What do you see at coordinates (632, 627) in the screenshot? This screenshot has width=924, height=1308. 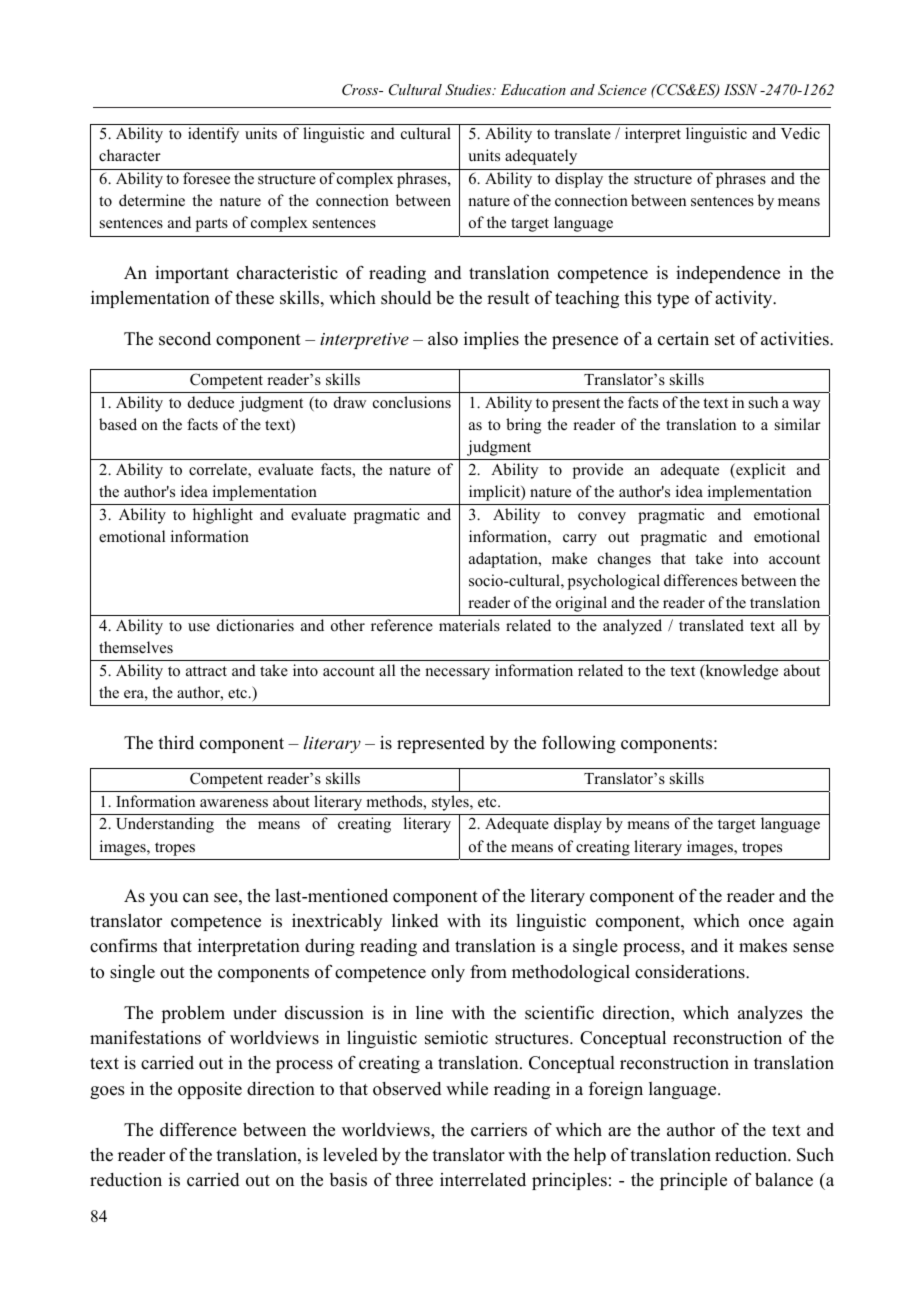 I see `analyzed` at bounding box center [632, 627].
